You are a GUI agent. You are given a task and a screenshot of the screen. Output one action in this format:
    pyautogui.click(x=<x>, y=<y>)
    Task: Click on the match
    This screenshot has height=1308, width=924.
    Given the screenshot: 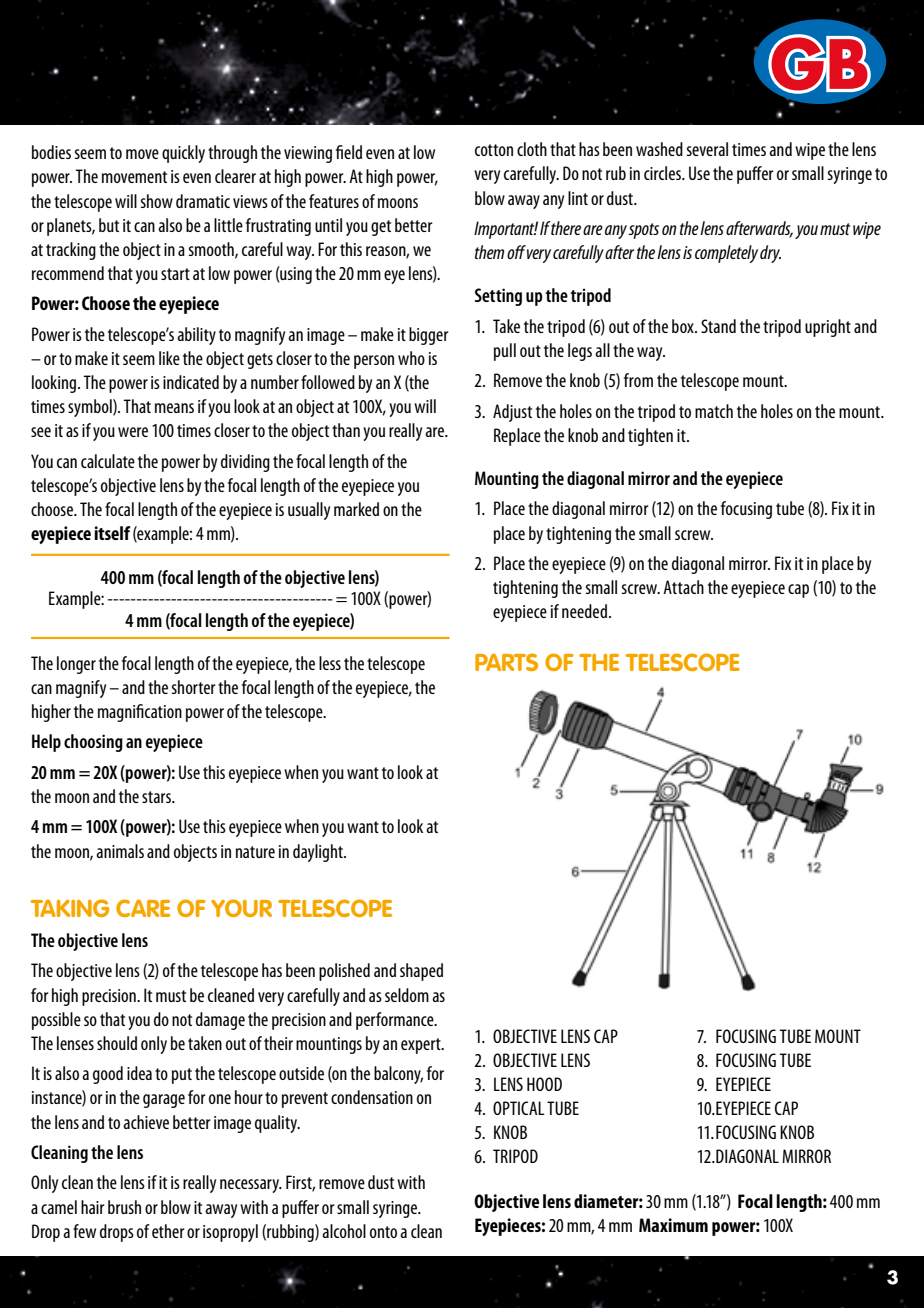 What is the action you would take?
    pyautogui.click(x=714, y=411)
